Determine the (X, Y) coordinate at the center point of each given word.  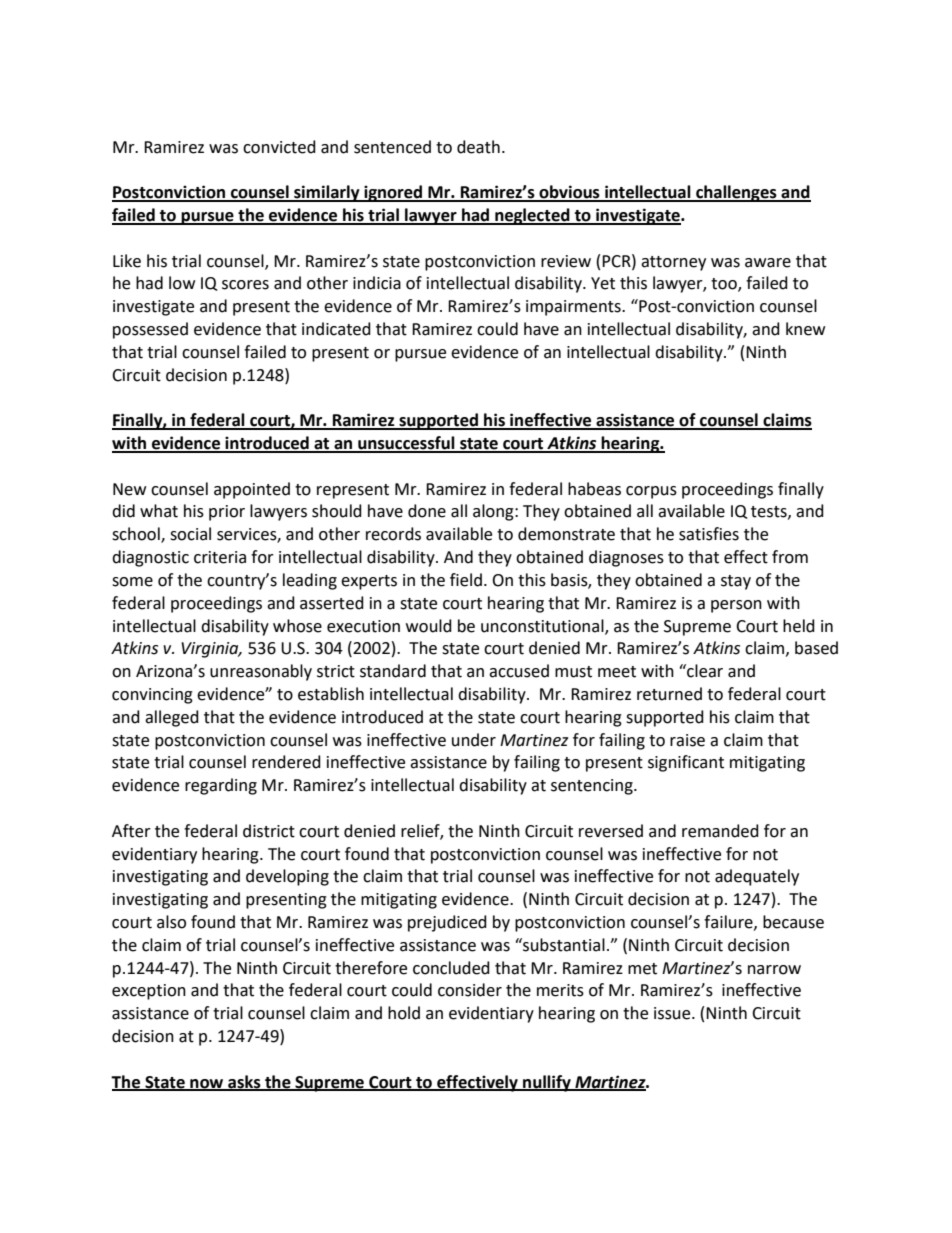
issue (673, 1013)
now (207, 1084)
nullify (547, 1083)
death (478, 147)
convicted (279, 147)
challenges (736, 193)
